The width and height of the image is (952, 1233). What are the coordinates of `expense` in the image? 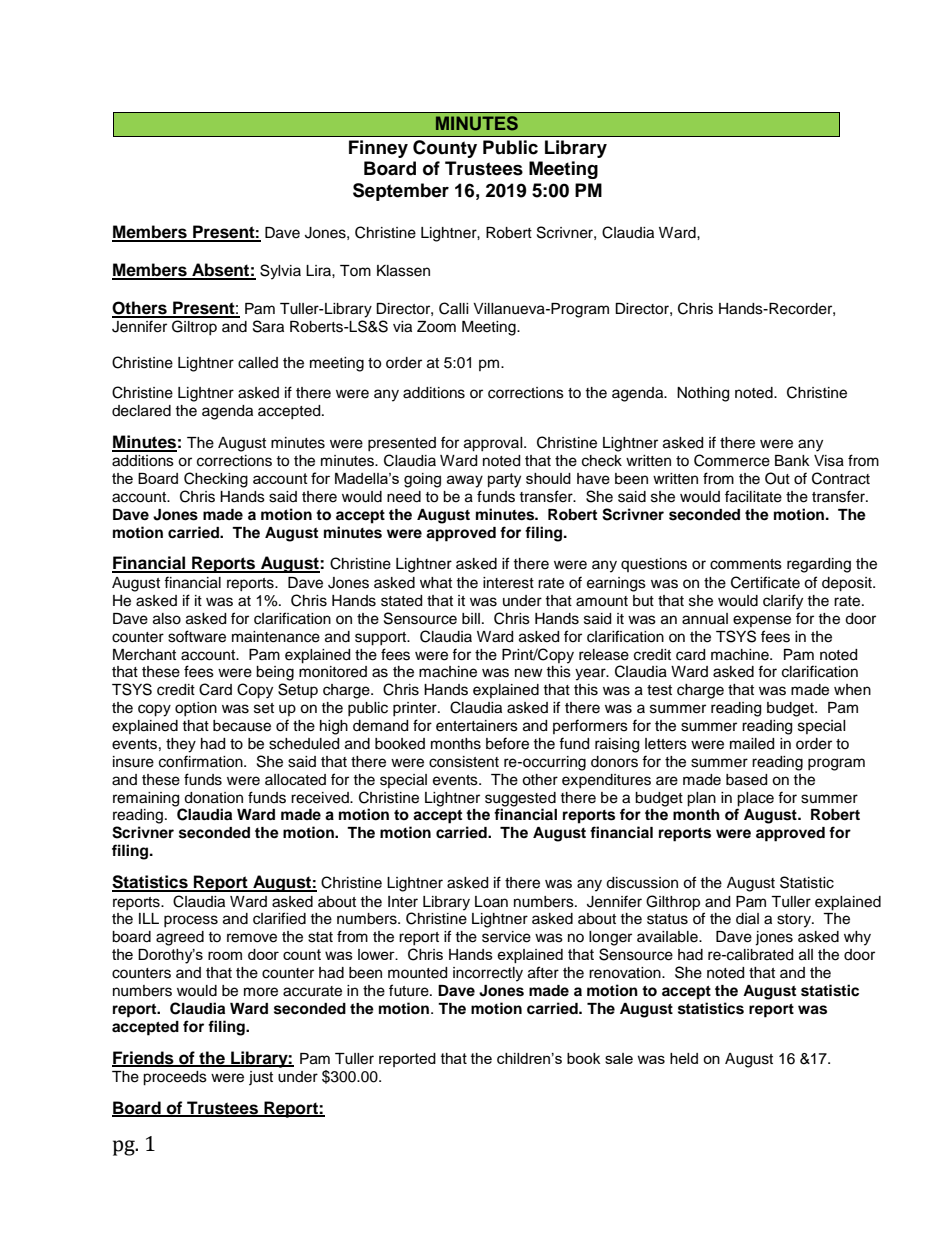 It's located at (762, 621).
